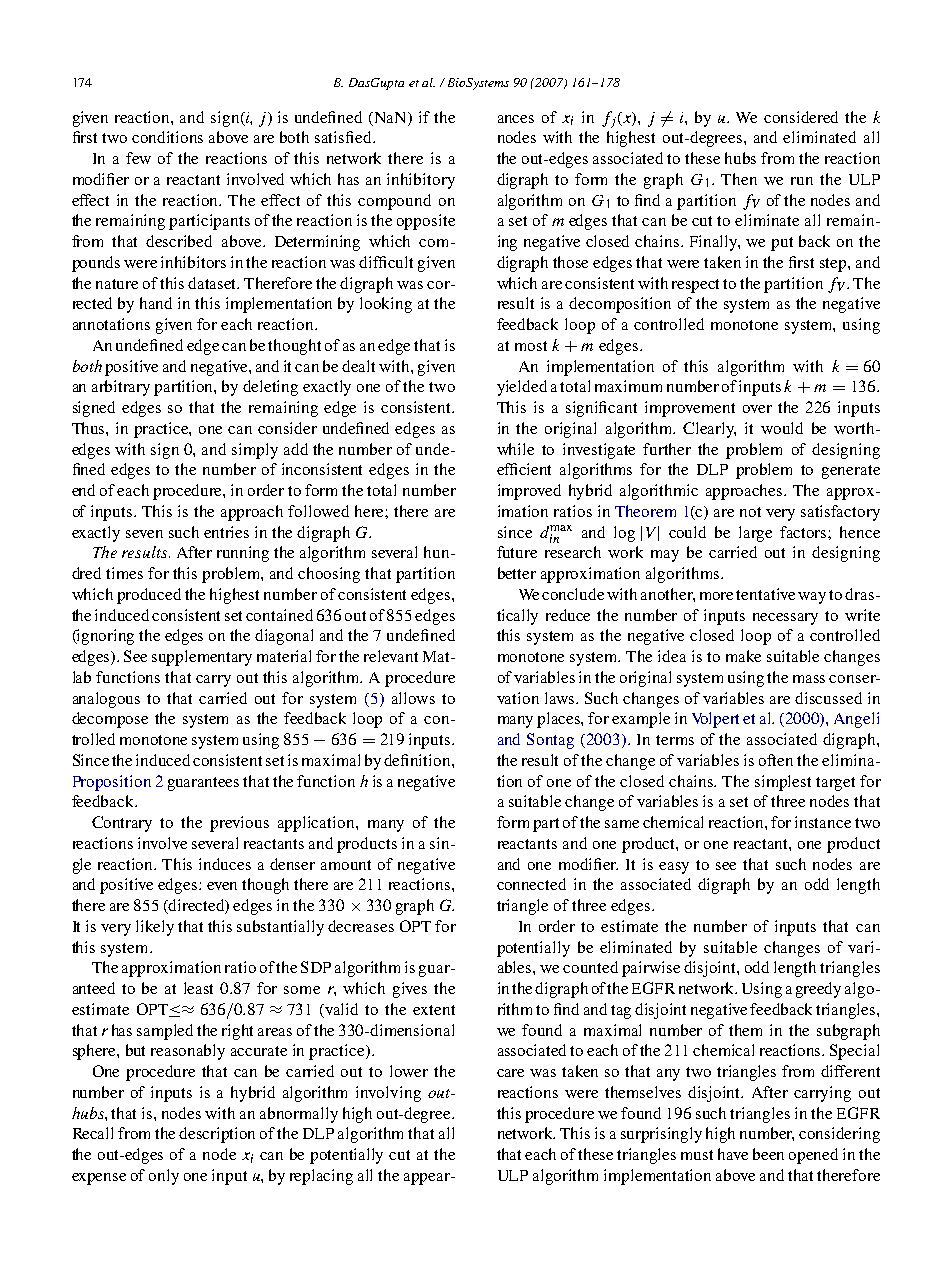 This screenshot has width=944, height=1288. What do you see at coordinates (138, 158) in the screenshot?
I see `few` at bounding box center [138, 158].
